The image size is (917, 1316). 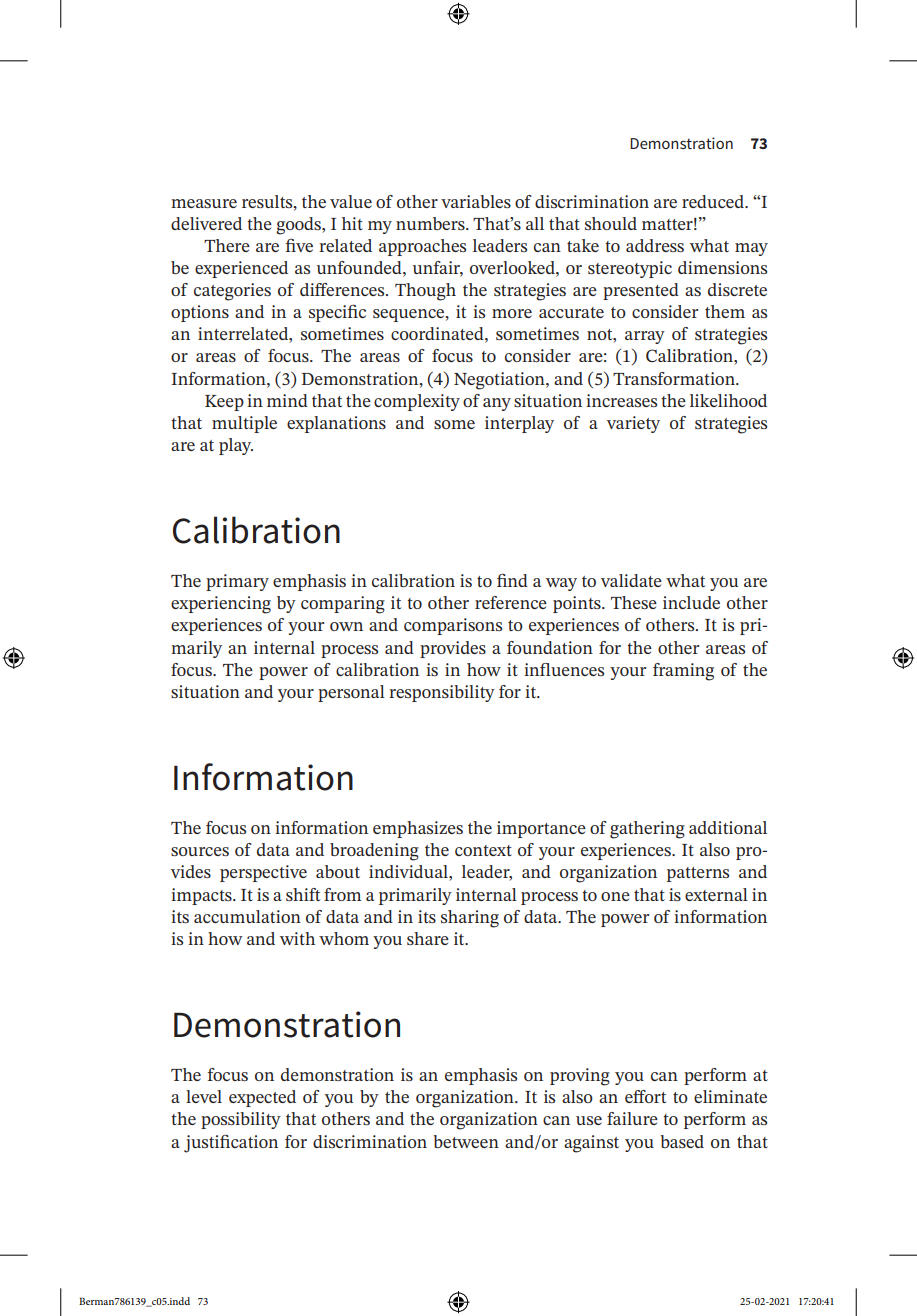 I want to click on responsibility, so click(x=442, y=693).
